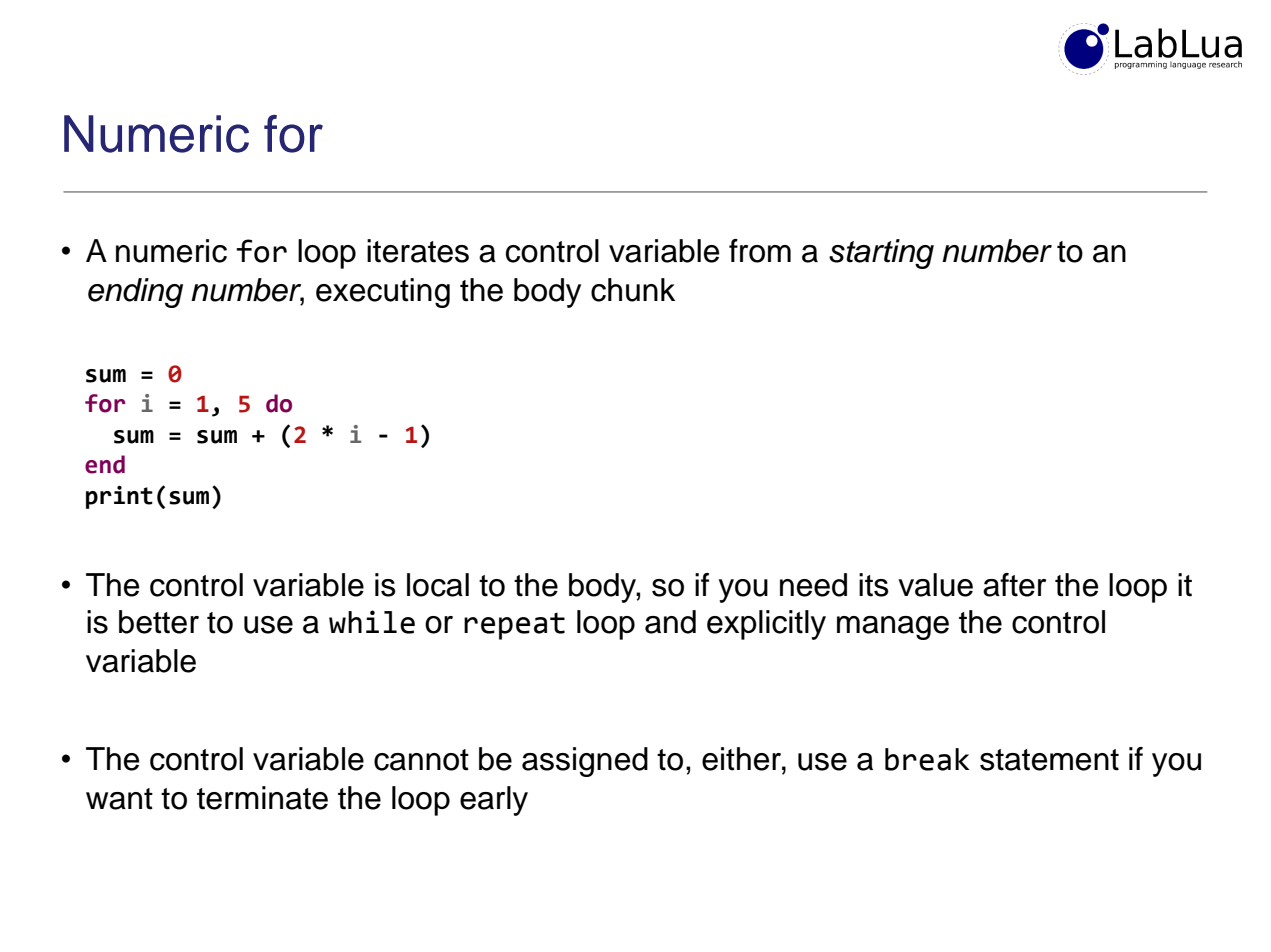 The width and height of the page is (1271, 952). Describe the element at coordinates (262, 798) in the page. I see `terminate` at that location.
